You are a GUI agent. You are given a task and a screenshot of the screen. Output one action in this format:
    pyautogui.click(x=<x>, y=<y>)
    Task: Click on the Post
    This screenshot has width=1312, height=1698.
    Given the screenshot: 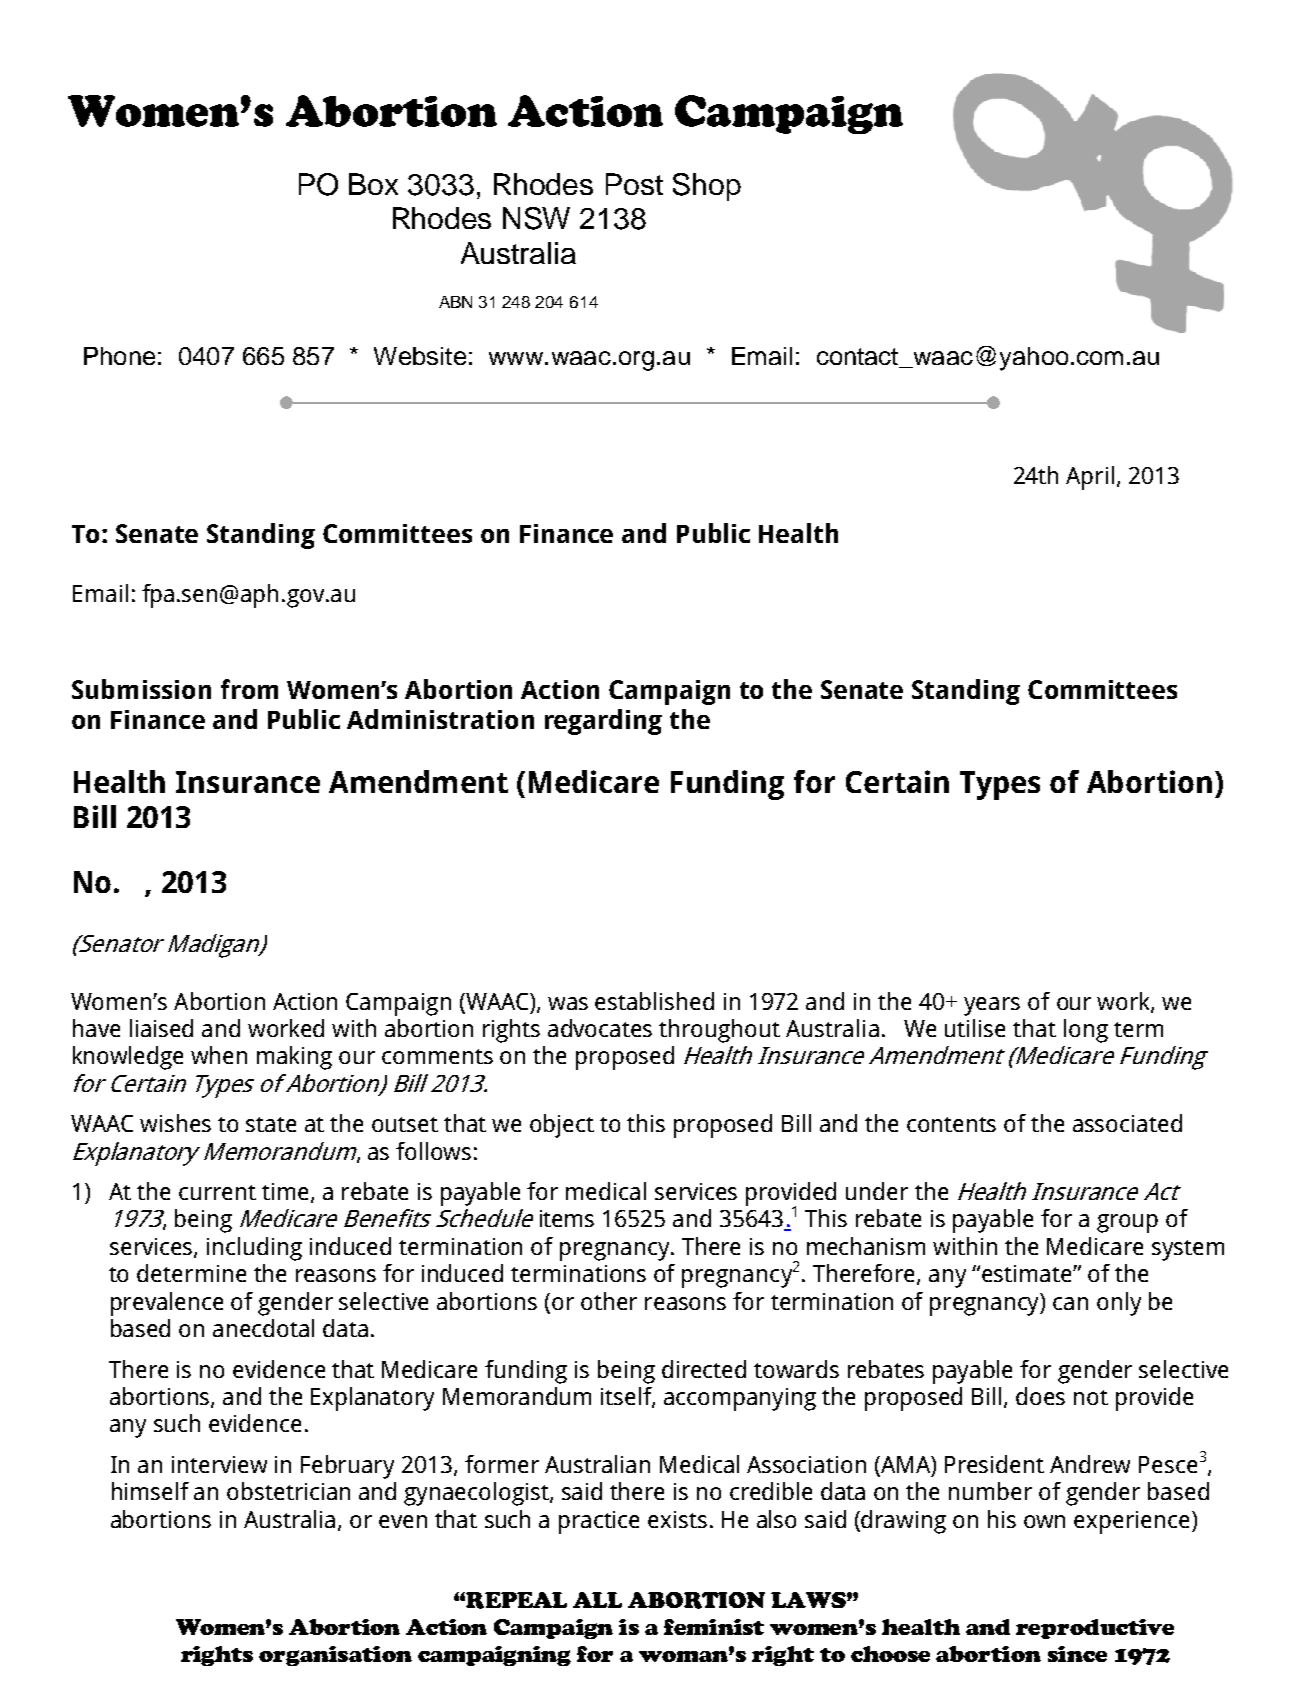 What is the action you would take?
    pyautogui.click(x=634, y=184)
